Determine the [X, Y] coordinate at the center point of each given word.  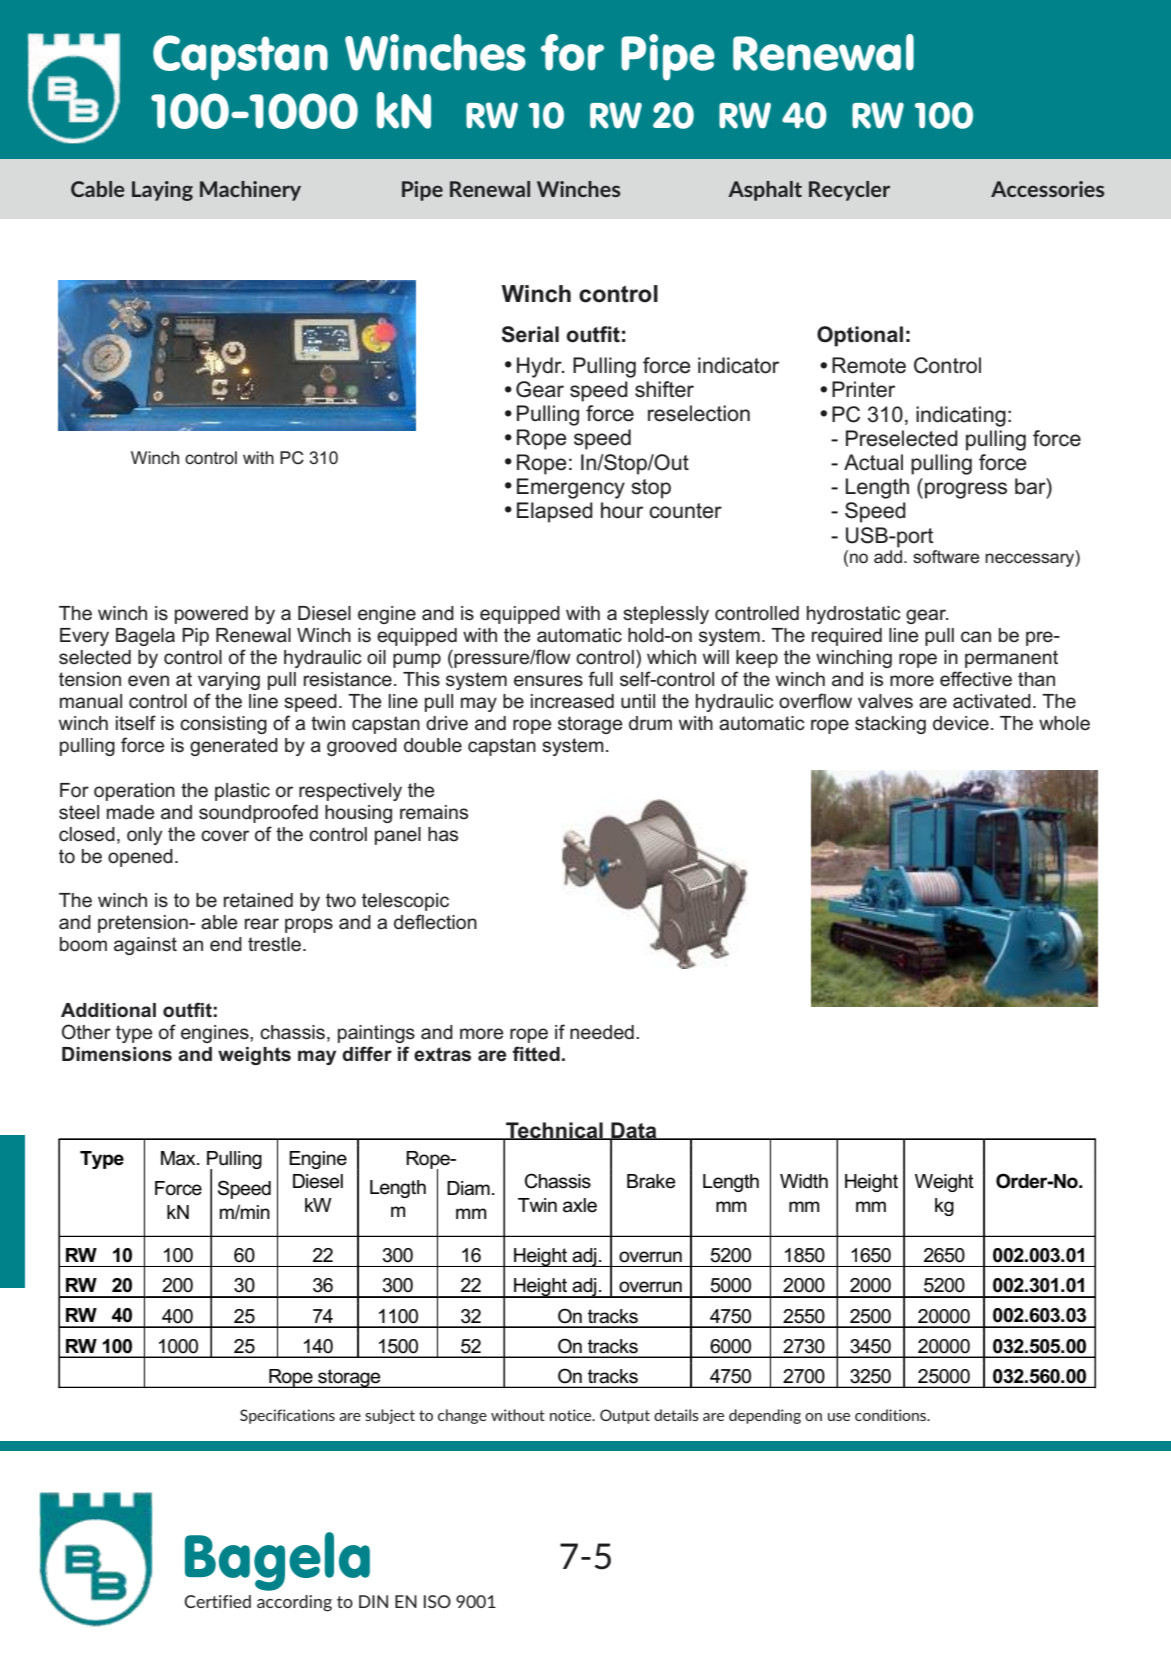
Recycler [849, 191]
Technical [554, 1131]
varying [229, 681]
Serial [530, 334]
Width [804, 1181]
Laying [162, 191]
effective [976, 679]
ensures [548, 681]
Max [179, 1158]
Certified [217, 1601]
